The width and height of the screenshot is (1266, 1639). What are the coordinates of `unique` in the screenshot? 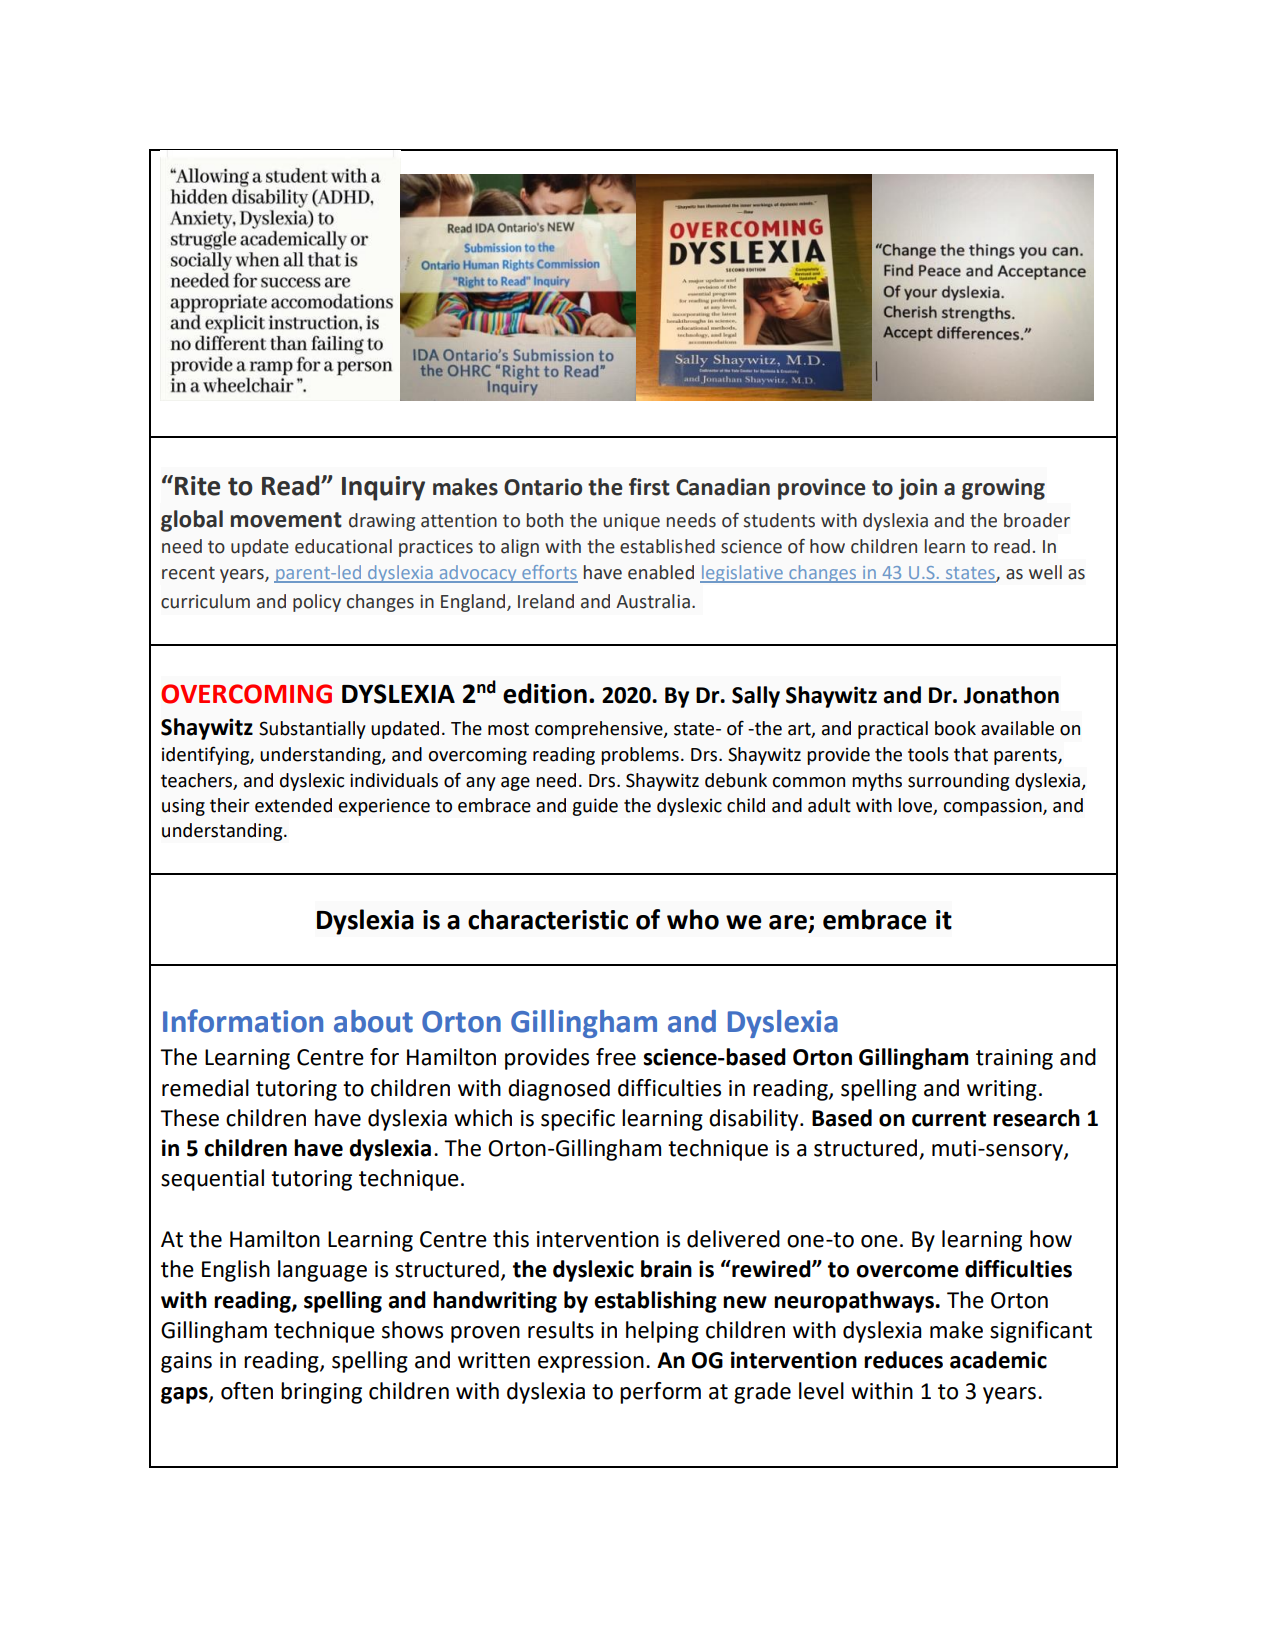 It's located at (631, 522).
